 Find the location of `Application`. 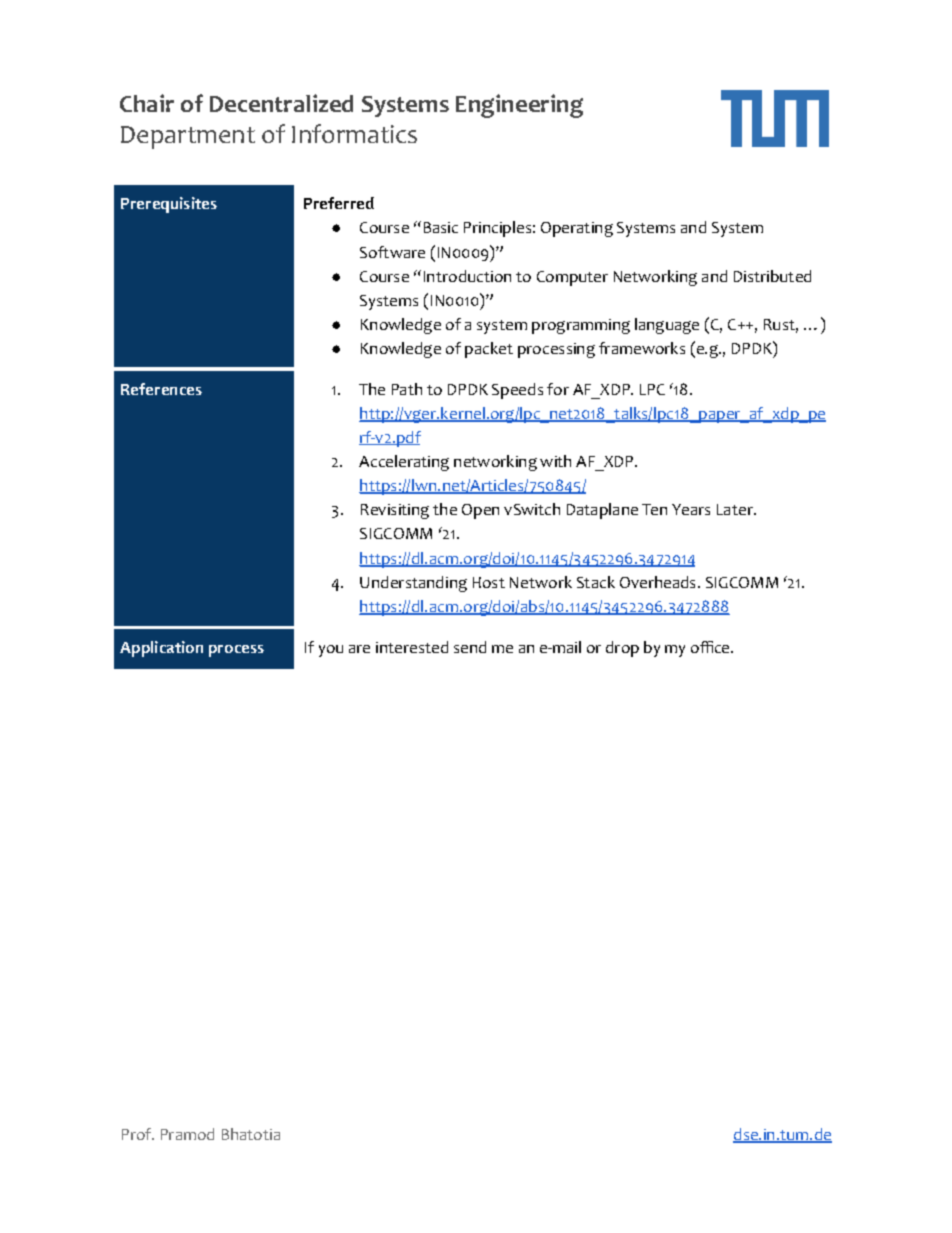

Application is located at coordinates (161, 649).
